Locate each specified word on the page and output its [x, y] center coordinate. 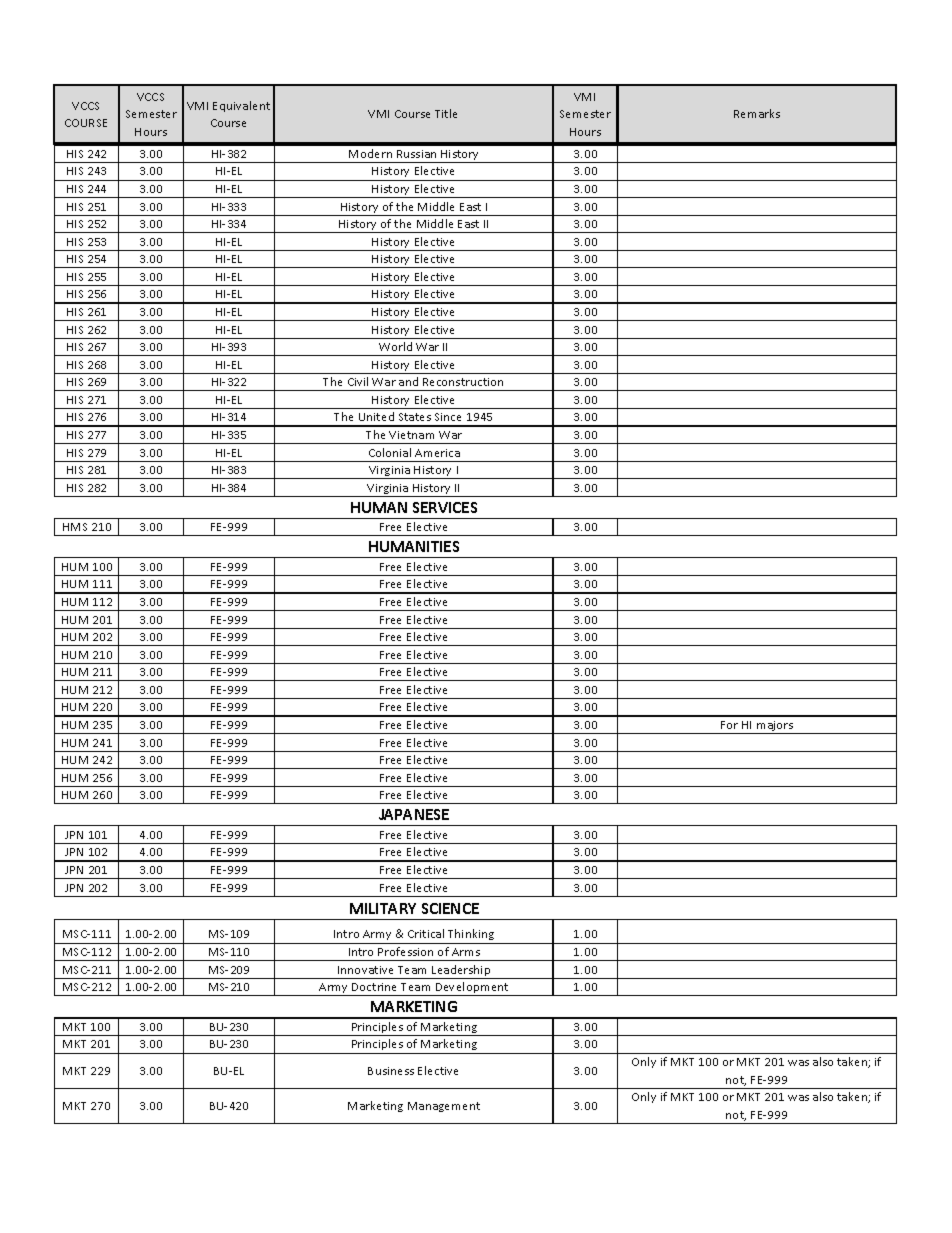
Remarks [757, 113]
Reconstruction [463, 382]
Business [391, 1071]
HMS [75, 527]
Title [446, 113]
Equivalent [241, 106]
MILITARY [383, 908]
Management [444, 1107]
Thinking [471, 936]
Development [472, 989]
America [437, 453]
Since [448, 417]
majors [775, 727]
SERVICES [445, 507]
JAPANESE [414, 814]
